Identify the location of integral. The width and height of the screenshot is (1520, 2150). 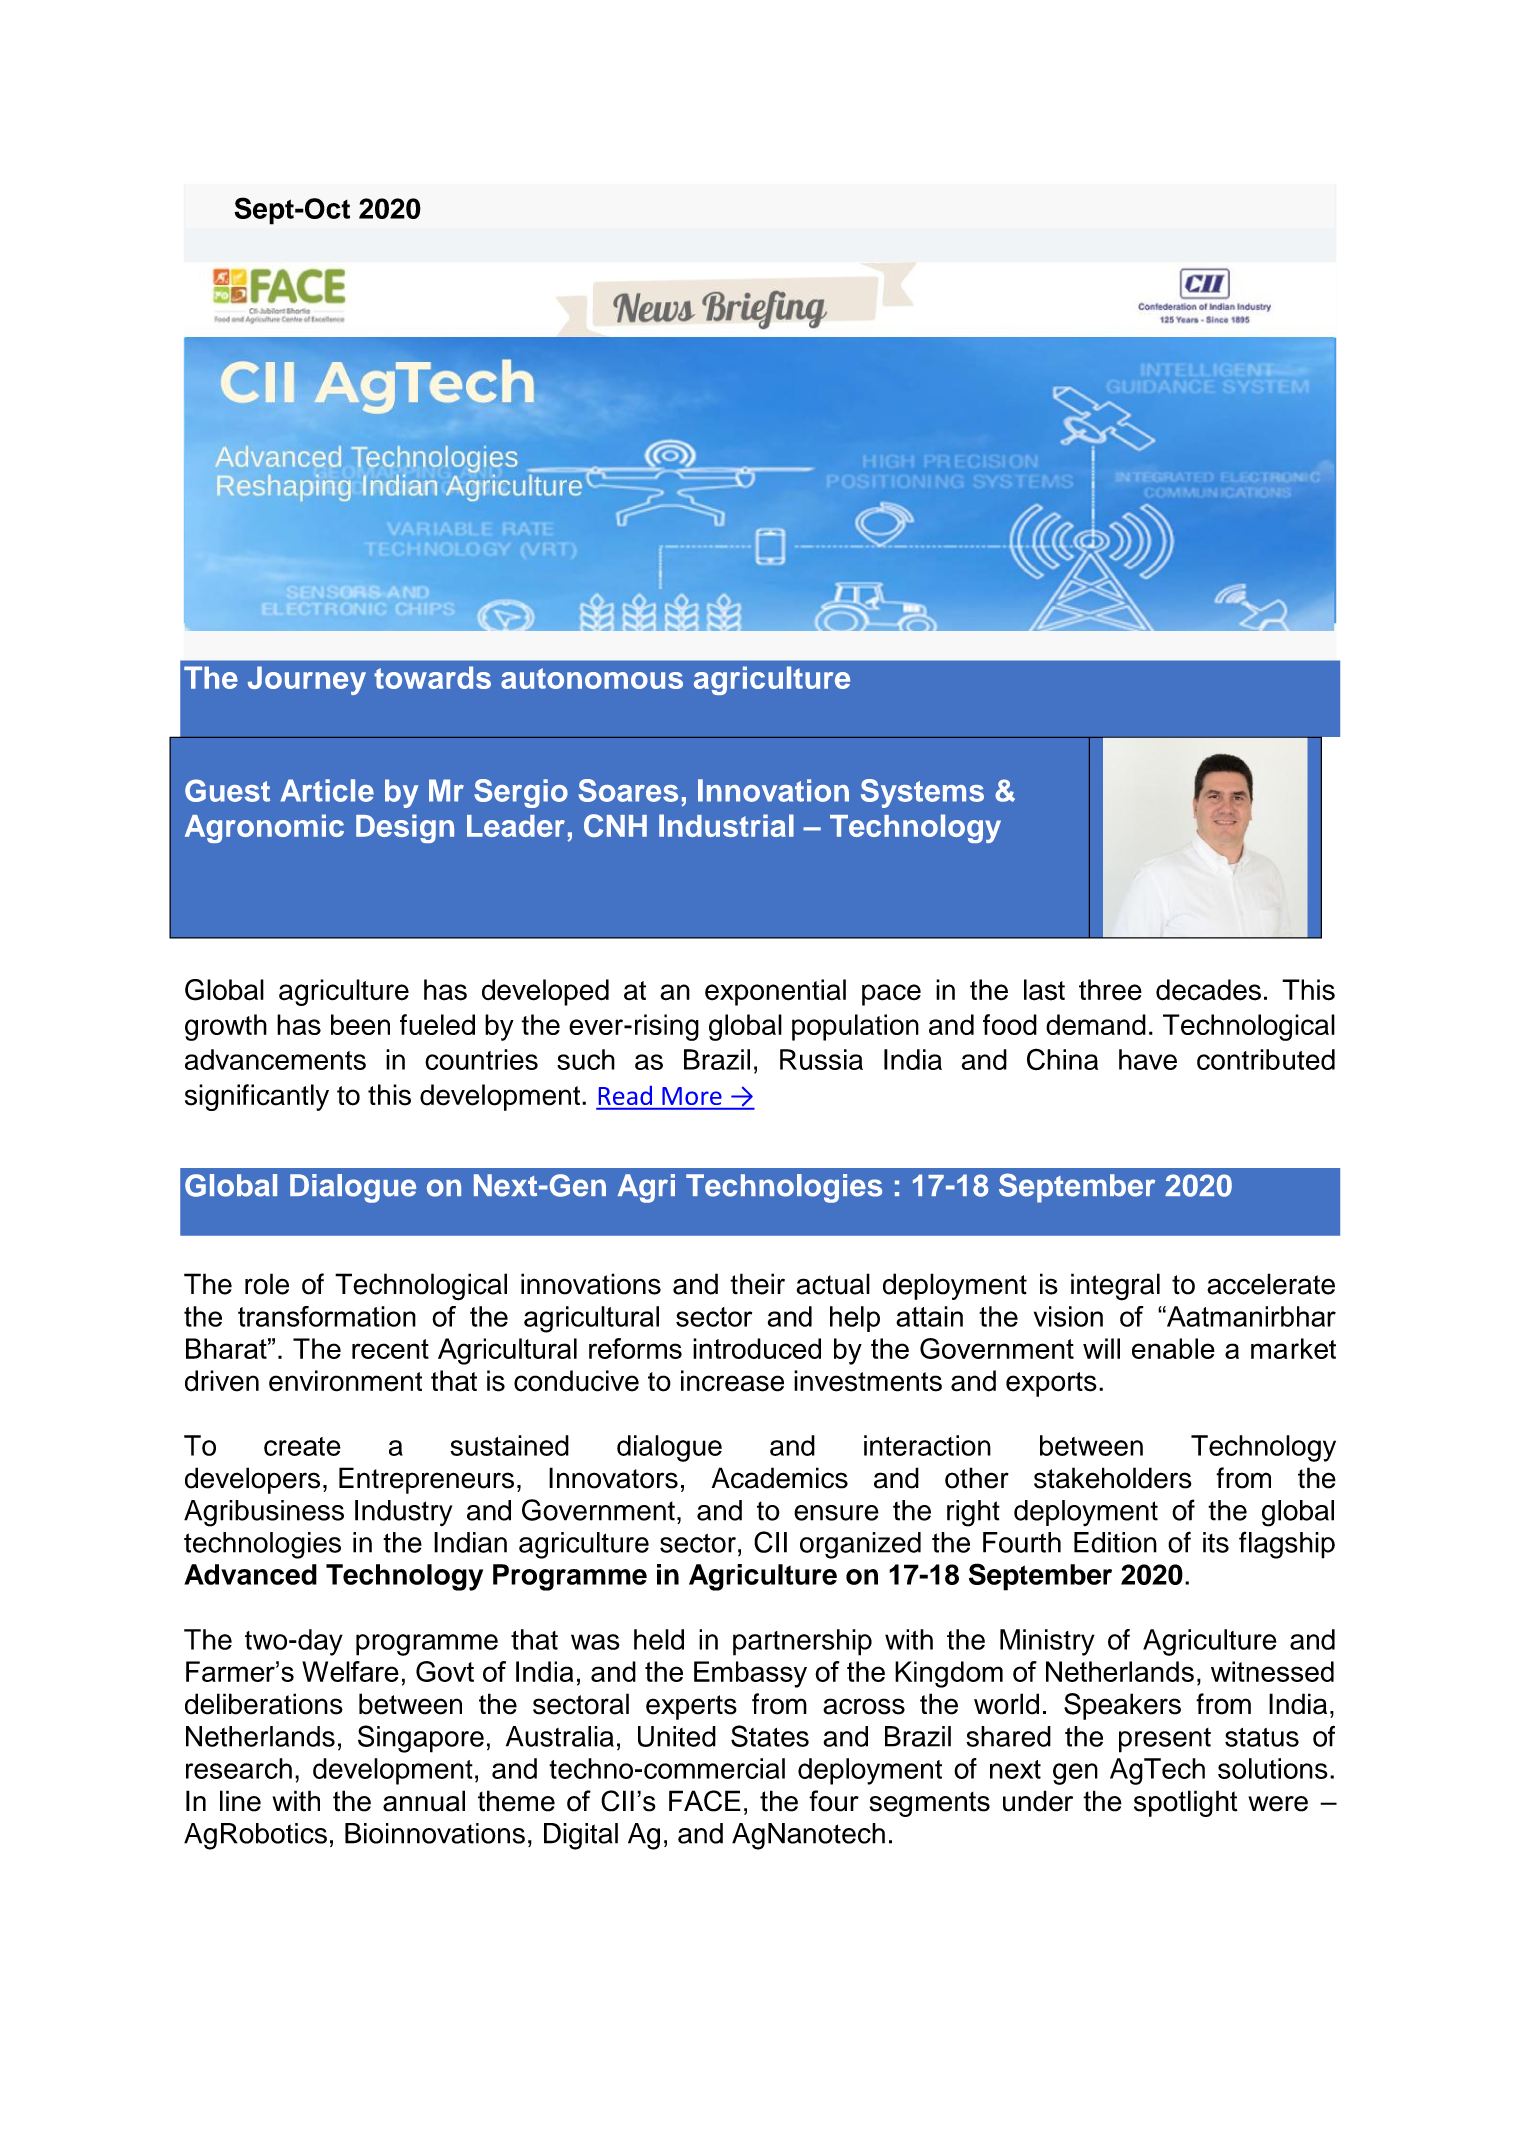
(1115, 1287).
